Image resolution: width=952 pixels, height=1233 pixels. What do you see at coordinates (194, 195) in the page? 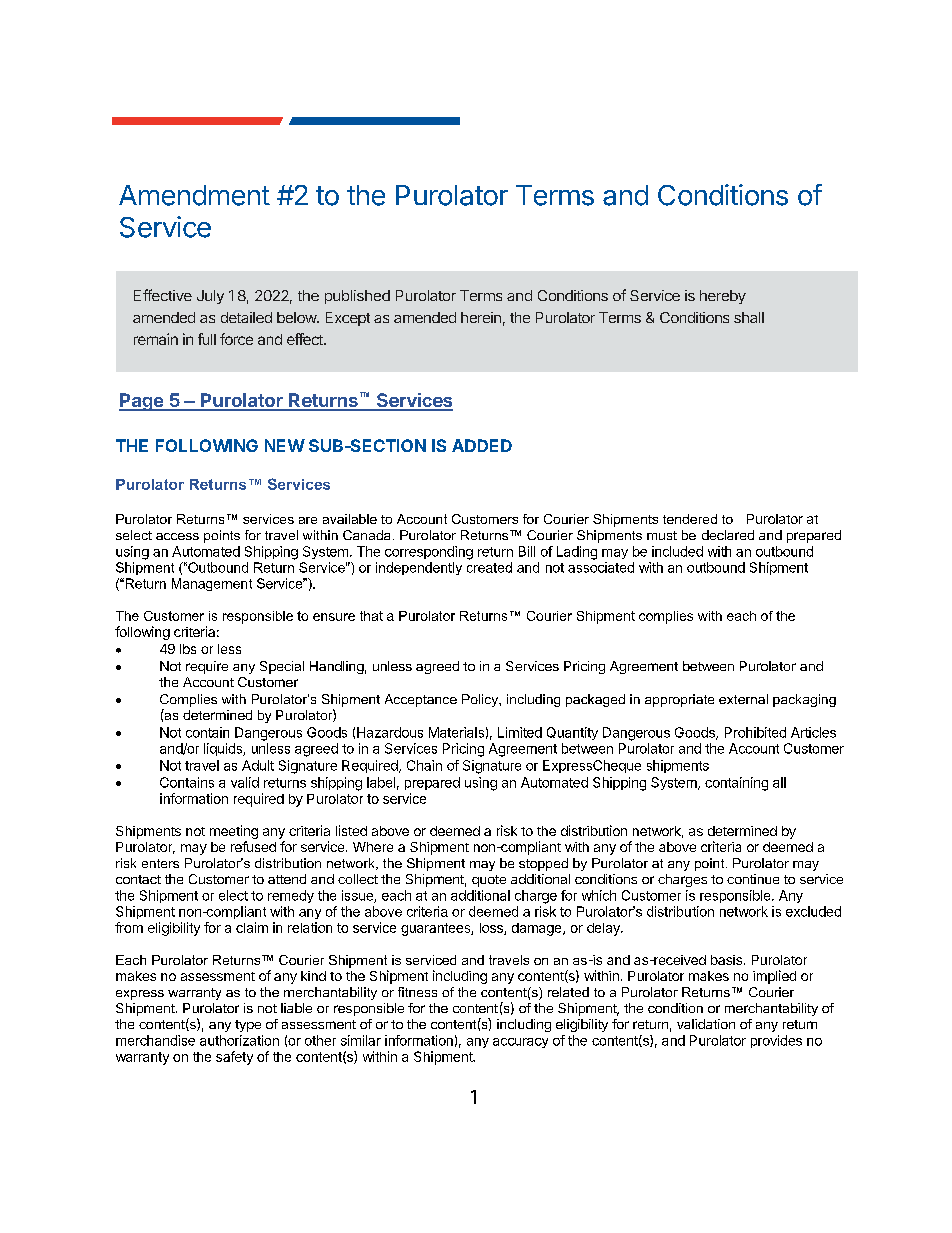
I see `Amendment` at bounding box center [194, 195].
